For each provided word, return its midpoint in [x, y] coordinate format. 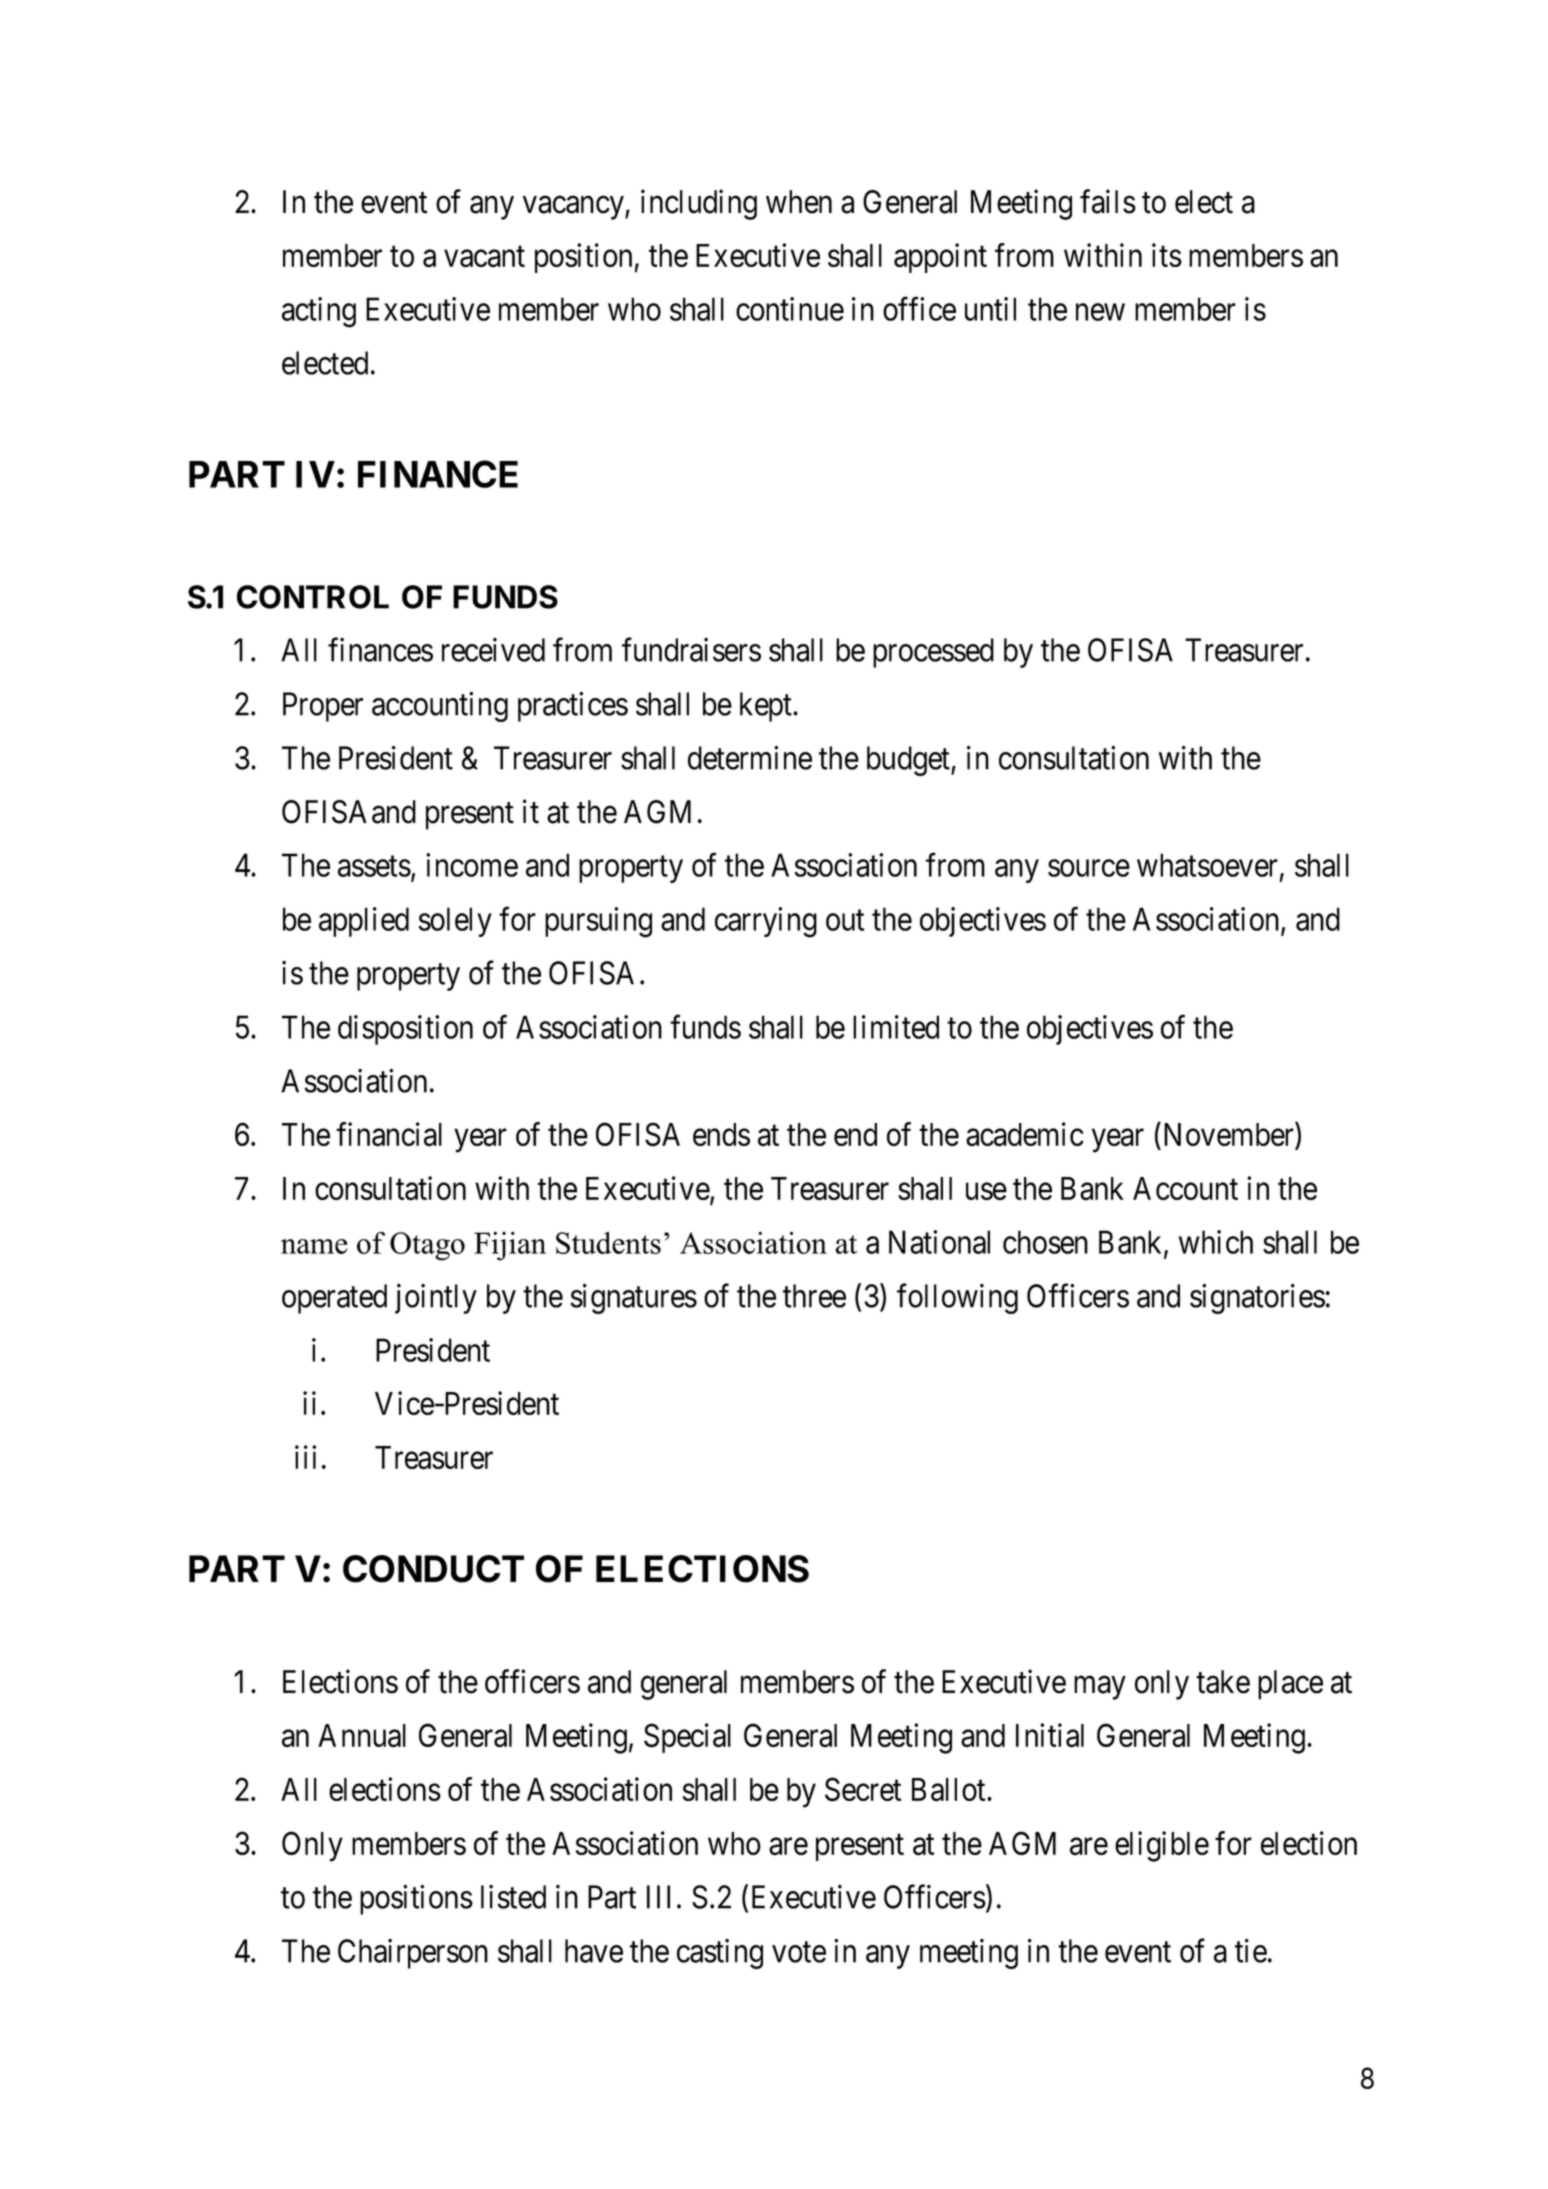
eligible [1162, 1846]
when [799, 202]
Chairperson [413, 1954]
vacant [484, 257]
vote [799, 1952]
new [1100, 312]
